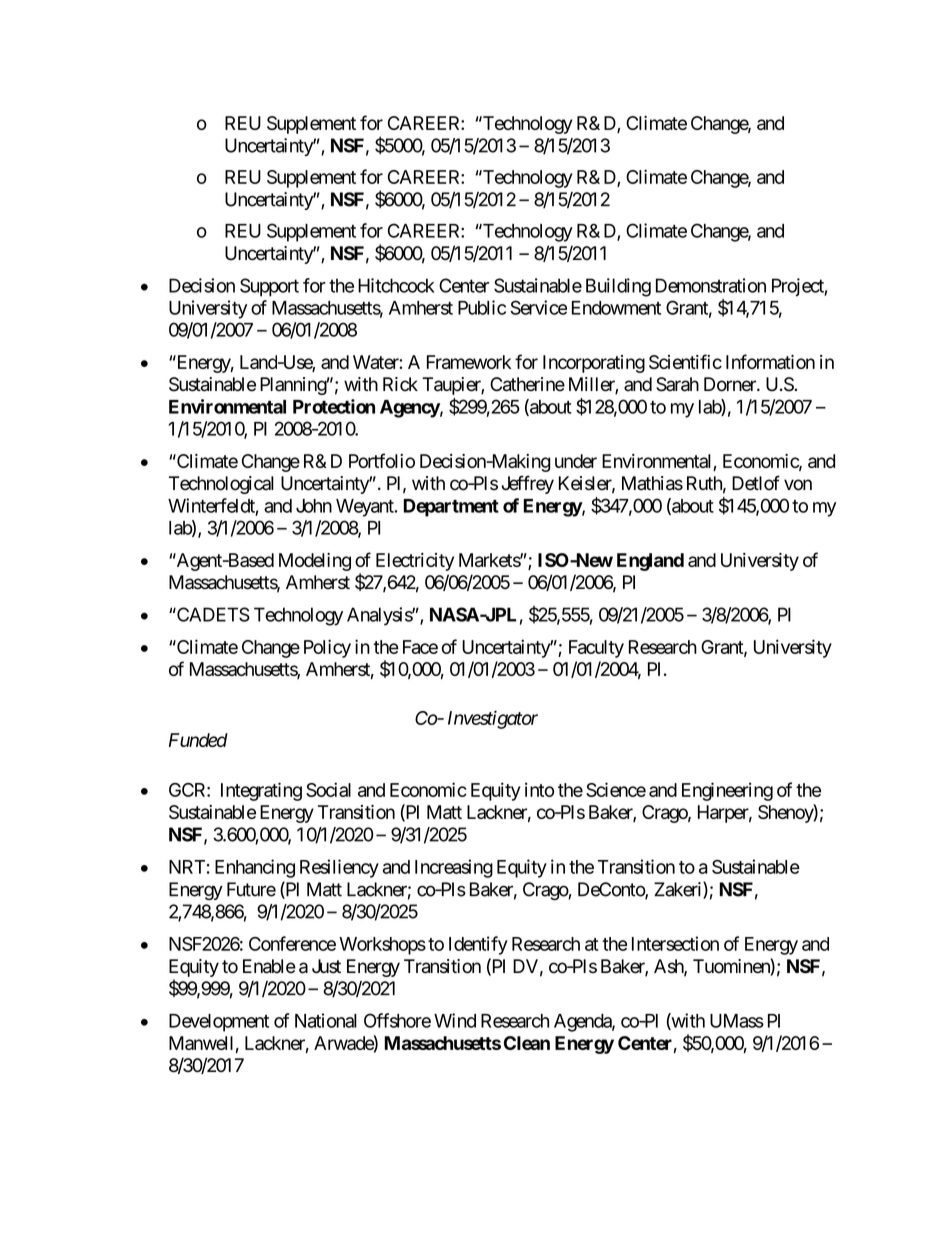 Image resolution: width=952 pixels, height=1233 pixels. What do you see at coordinates (219, 1023) in the page?
I see `Development` at bounding box center [219, 1023].
